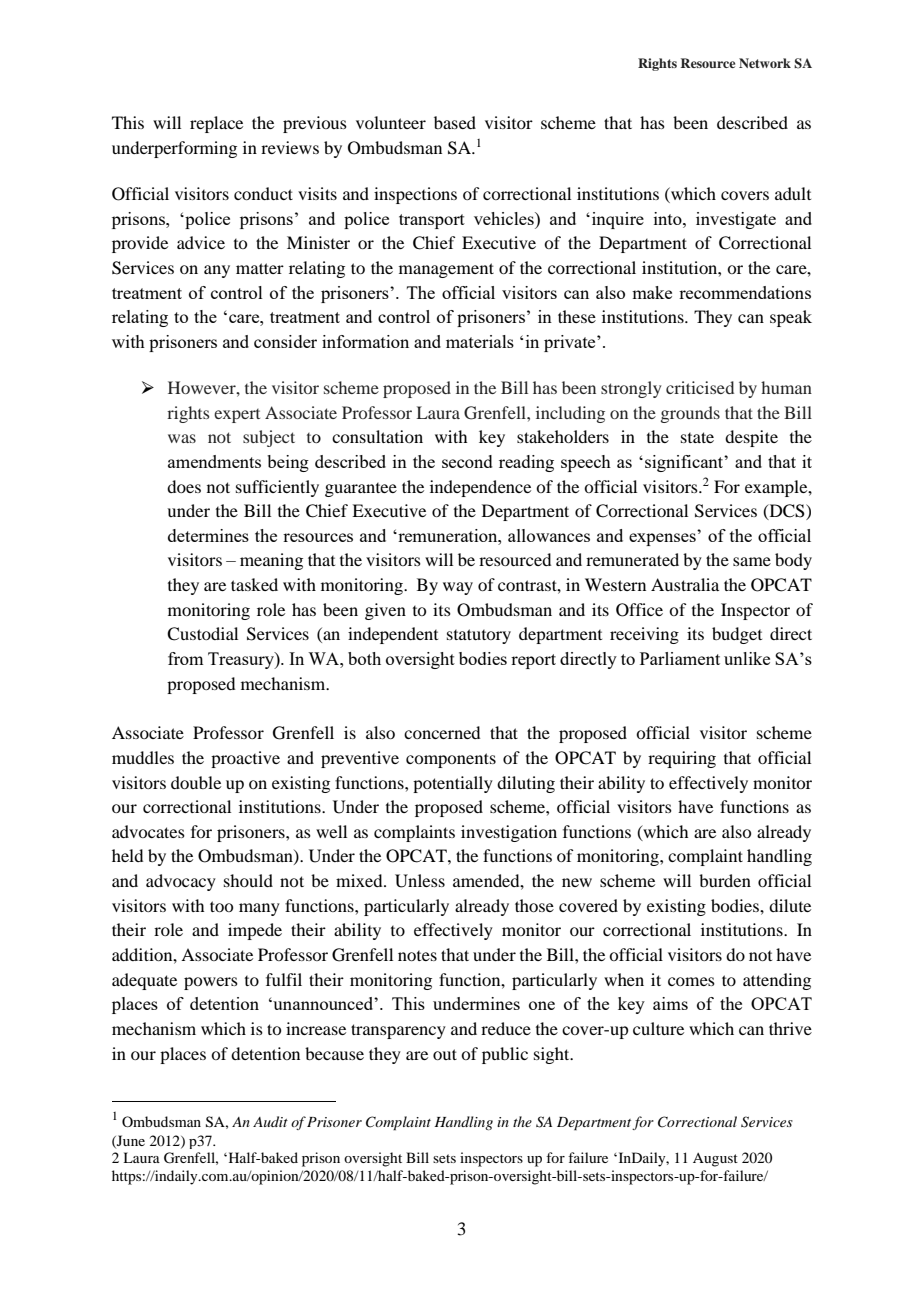  I want to click on Network, so click(765, 63).
